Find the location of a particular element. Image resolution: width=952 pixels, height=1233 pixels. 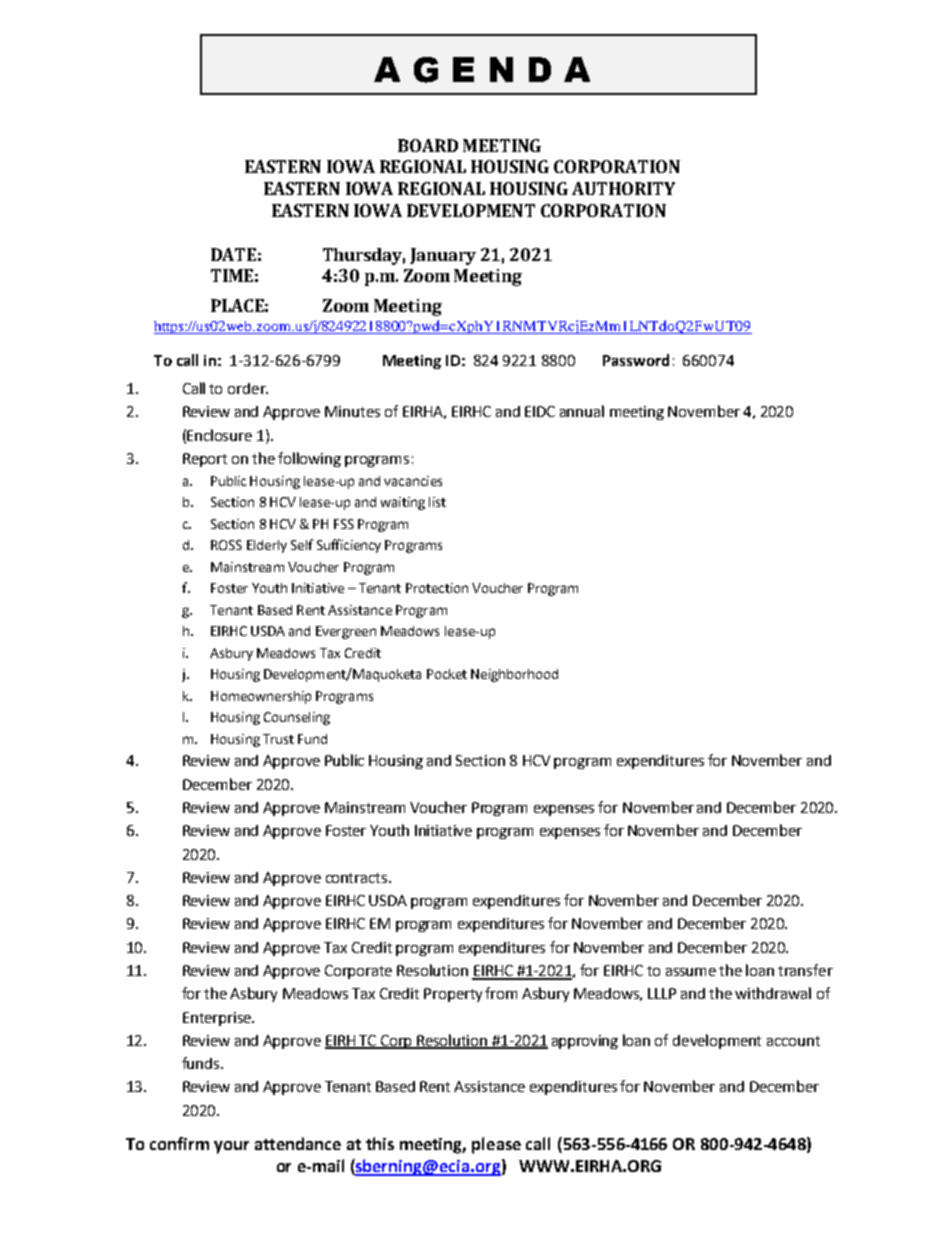

BOARD is located at coordinates (428, 145).
